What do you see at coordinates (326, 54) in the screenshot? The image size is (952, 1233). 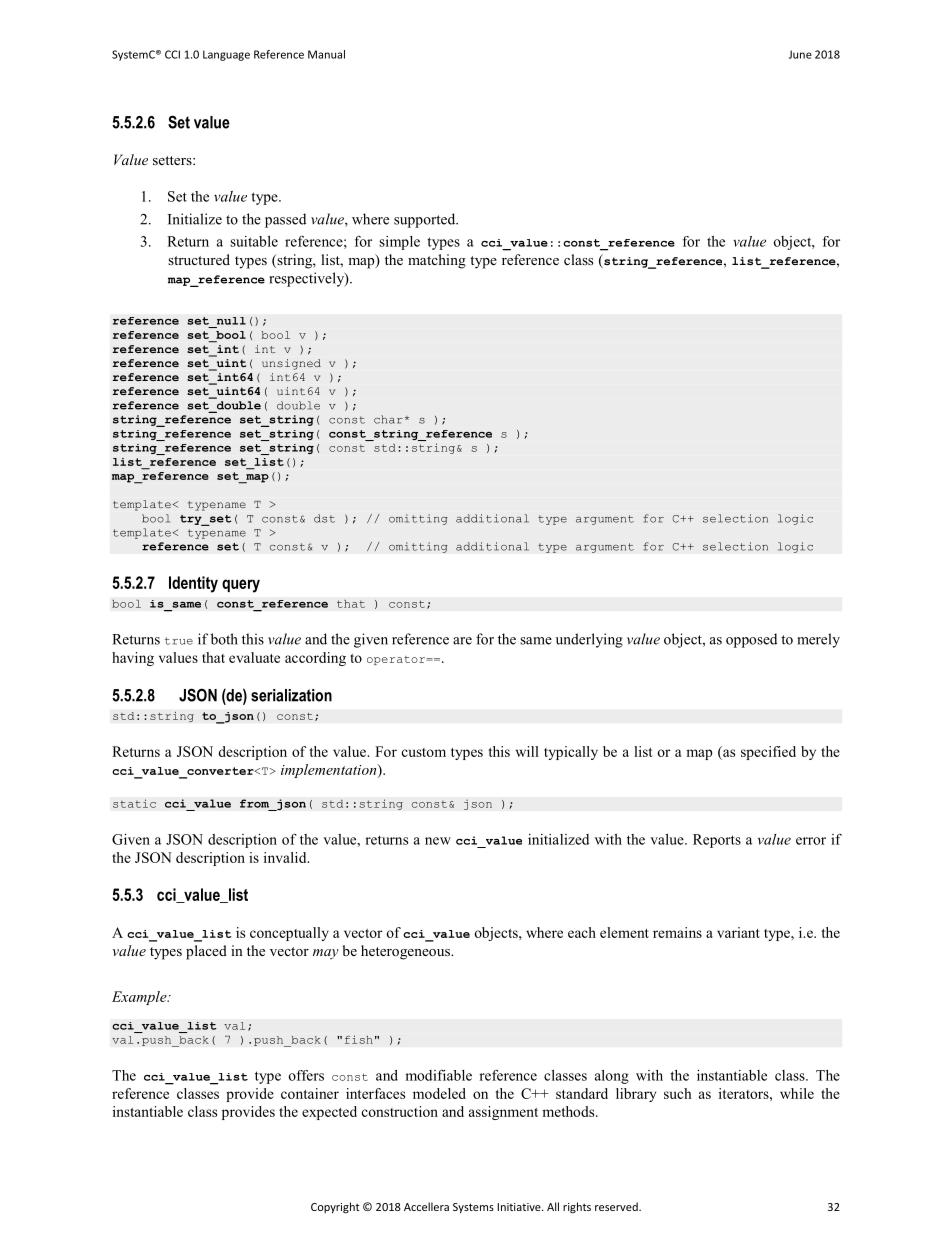 I see `Manual` at bounding box center [326, 54].
